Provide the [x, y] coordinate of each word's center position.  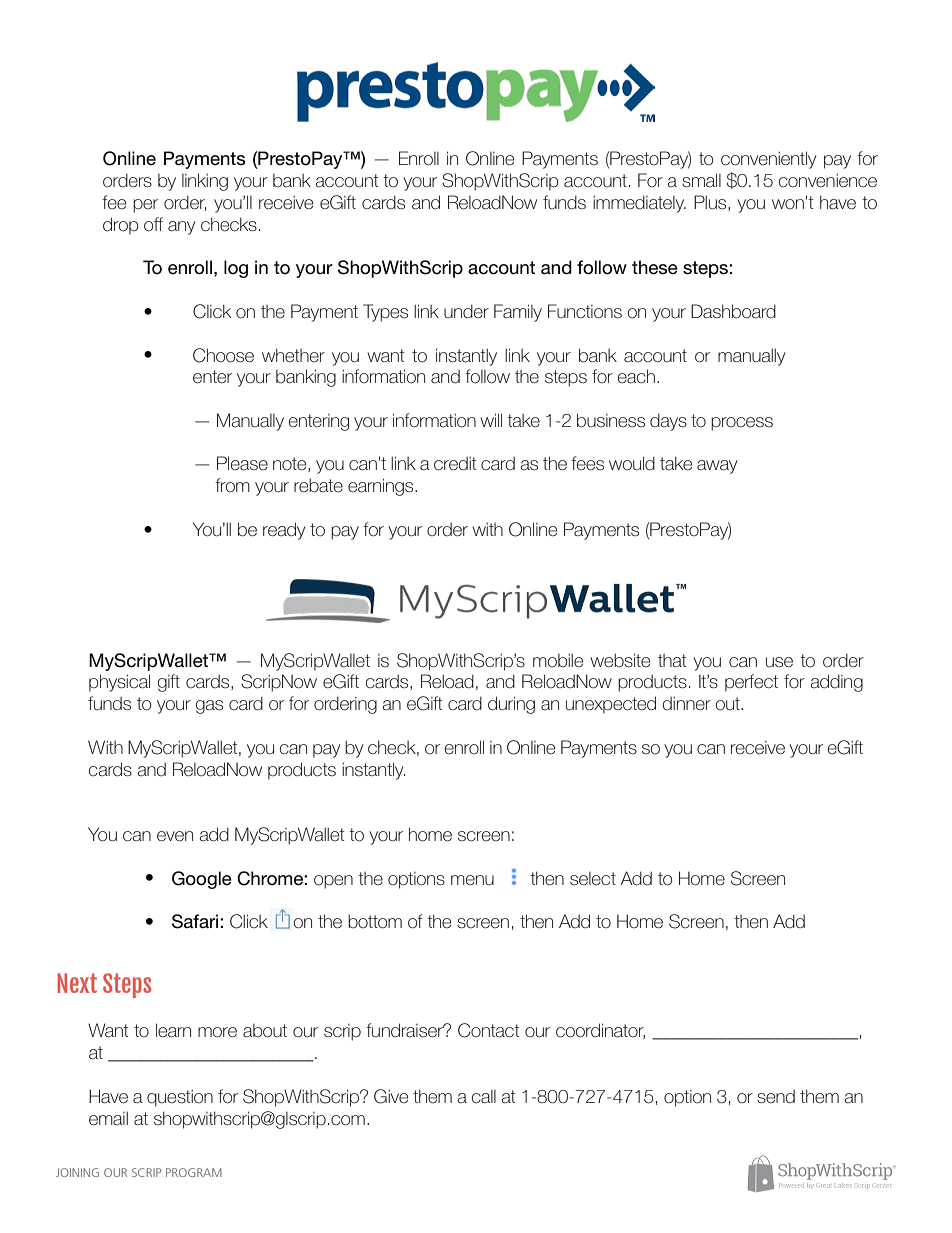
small [701, 180]
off [153, 224]
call [484, 1097]
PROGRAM [194, 1172]
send [776, 1097]
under [466, 312]
